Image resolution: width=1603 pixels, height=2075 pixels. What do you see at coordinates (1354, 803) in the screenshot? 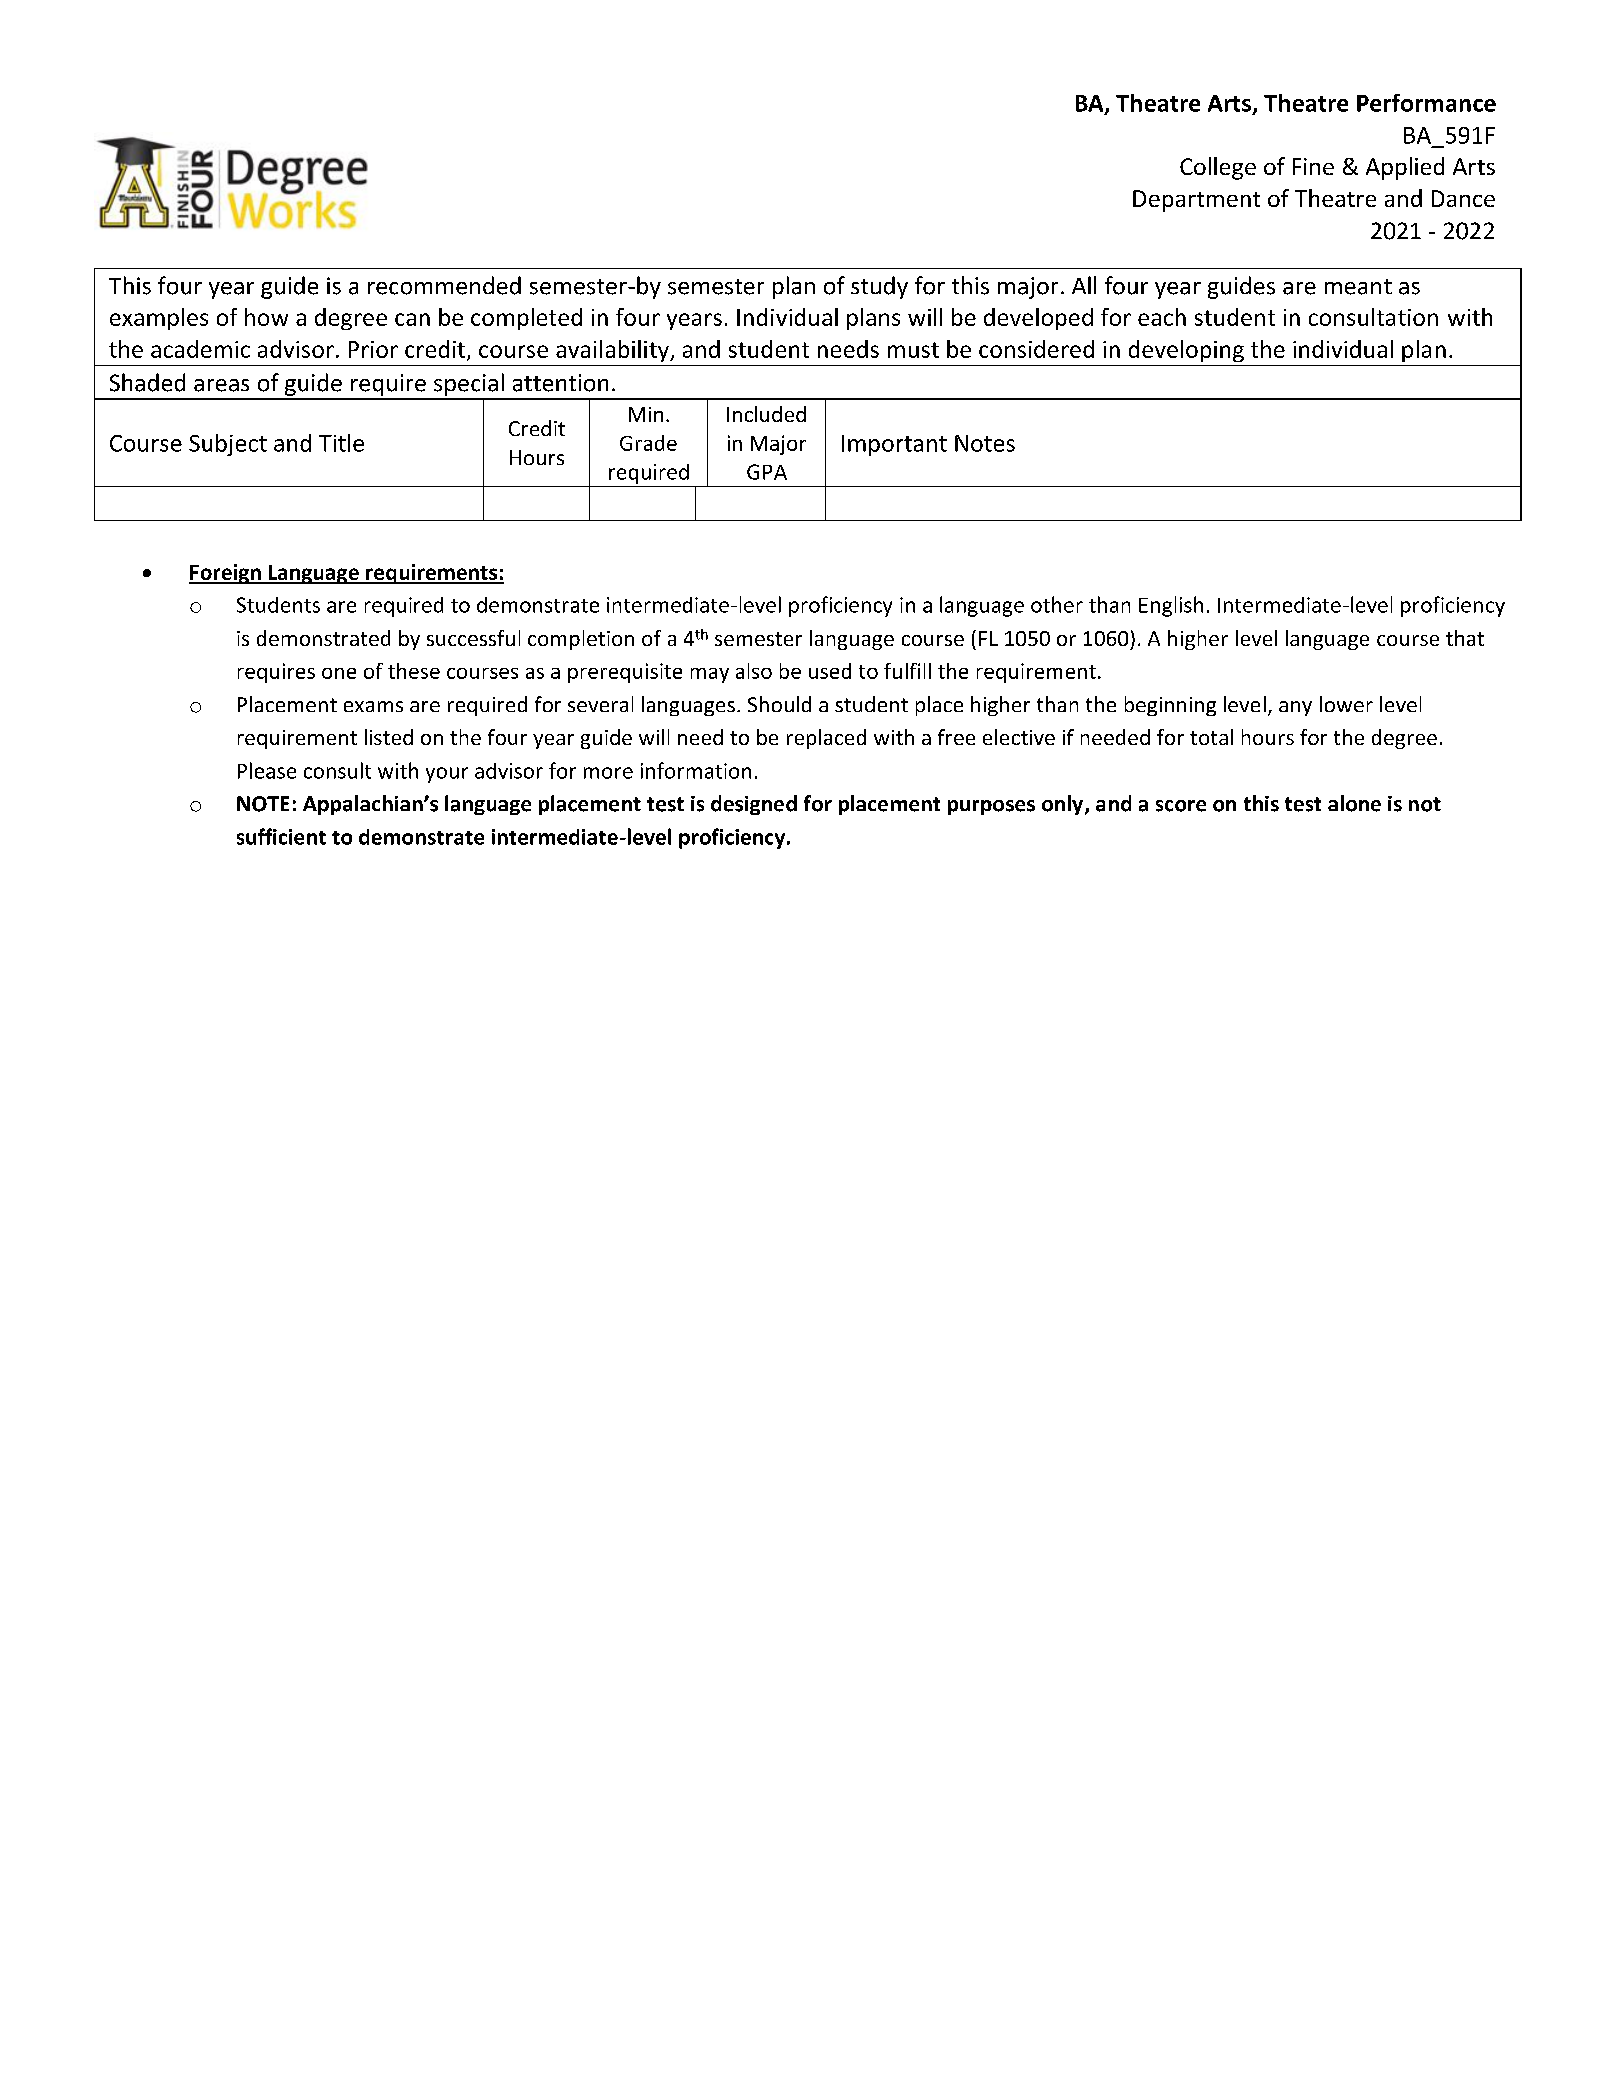
I see `alone` at bounding box center [1354, 803].
